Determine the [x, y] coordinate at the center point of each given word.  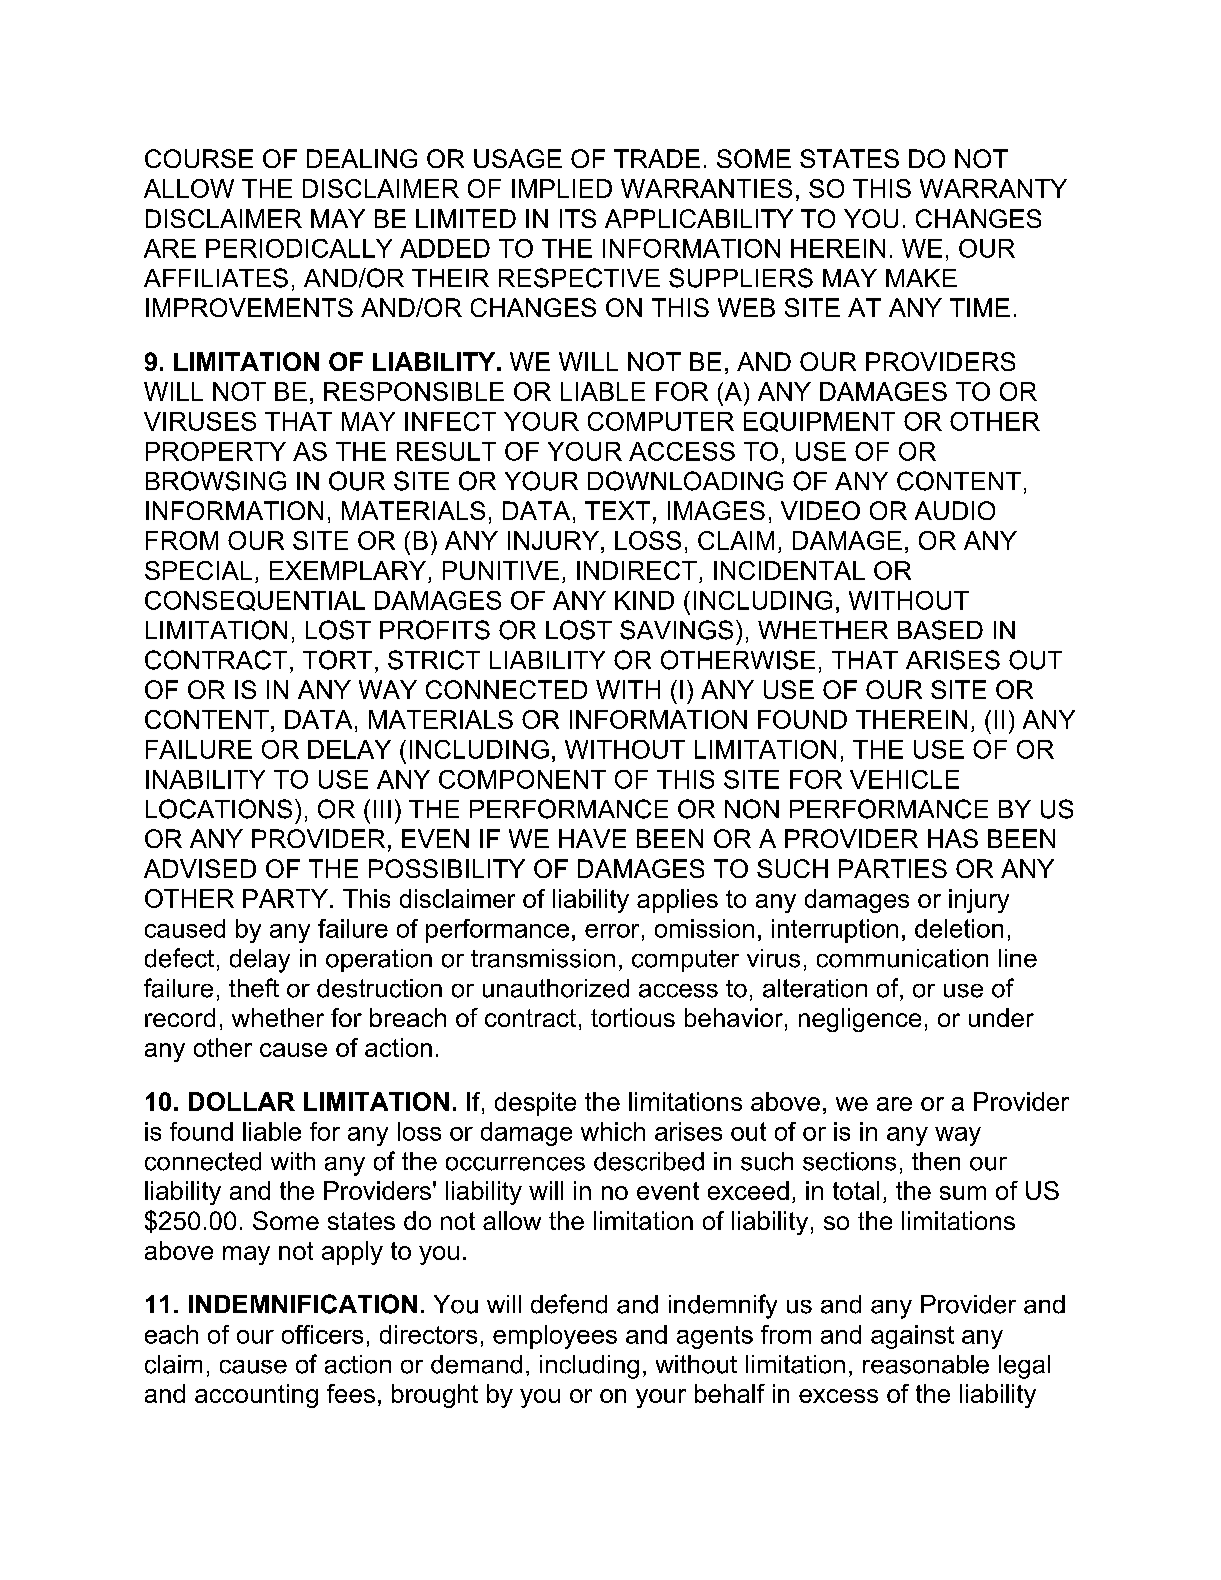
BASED [940, 630]
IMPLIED [562, 188]
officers [322, 1334]
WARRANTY [993, 188]
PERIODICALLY [299, 248]
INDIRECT [637, 570]
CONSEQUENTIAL [255, 601]
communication [902, 958]
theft [254, 988]
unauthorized [556, 988]
